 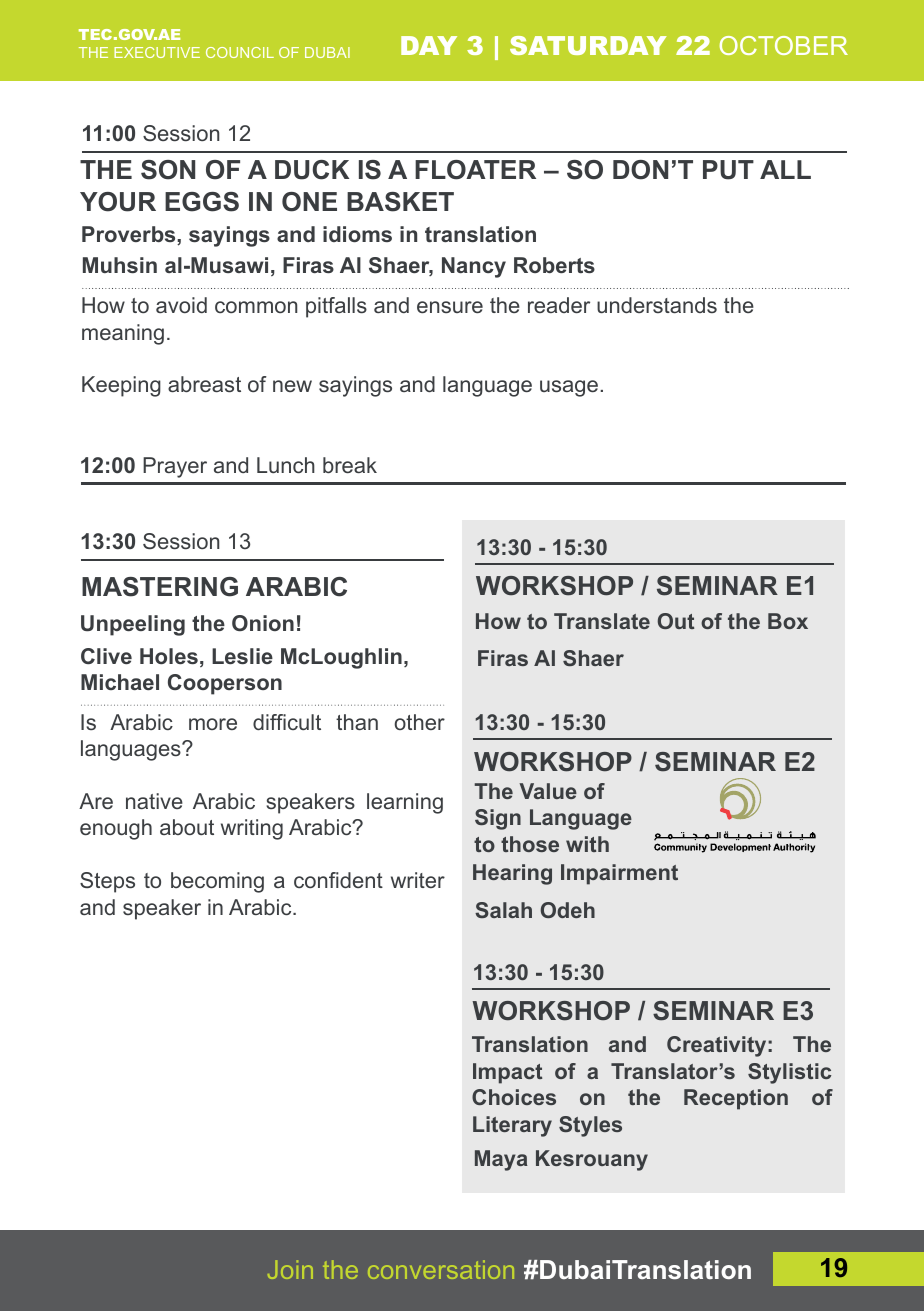 I want to click on EXECUTIVE, so click(x=157, y=52).
